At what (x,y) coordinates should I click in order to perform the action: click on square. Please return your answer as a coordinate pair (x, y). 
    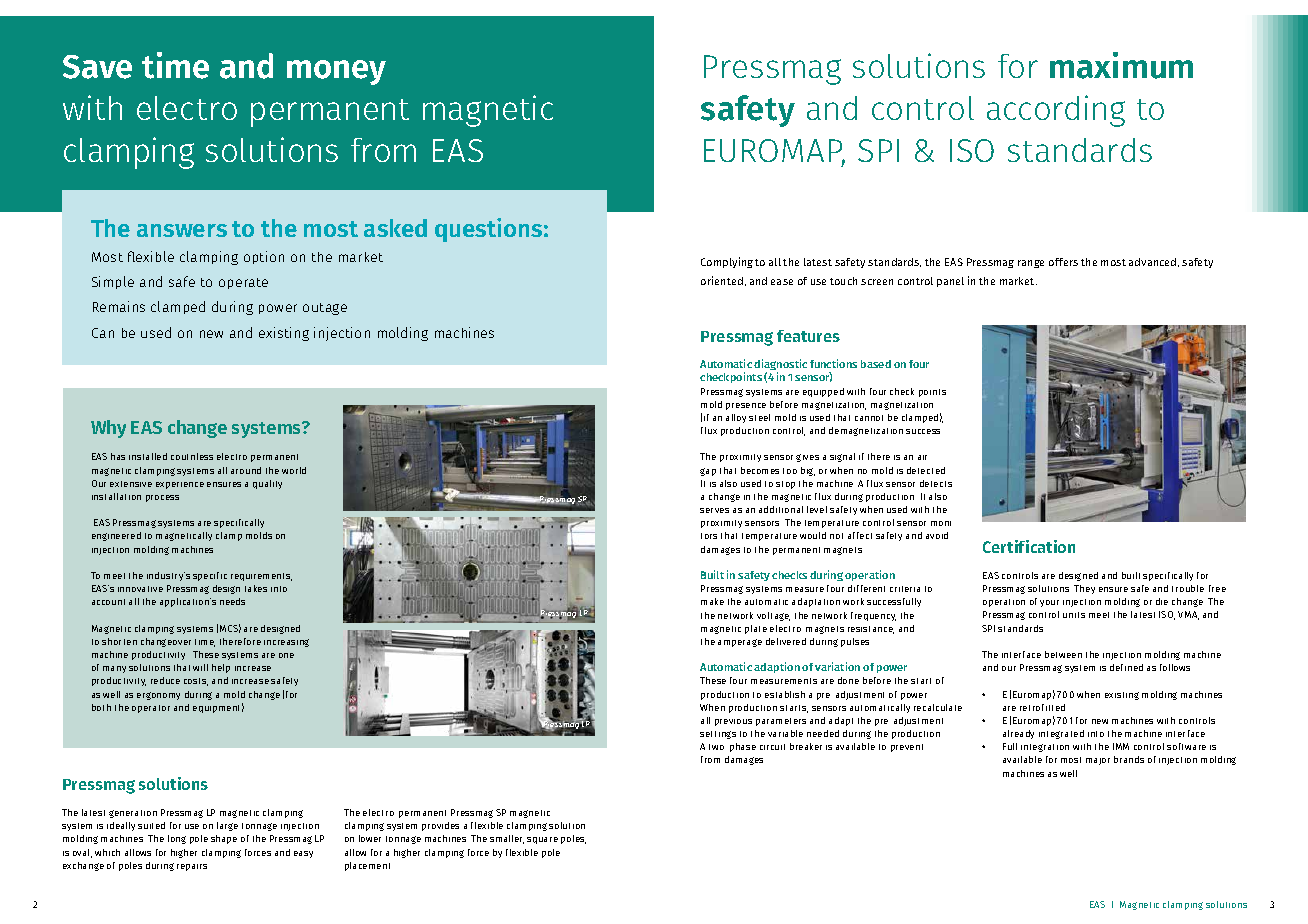
    Looking at the image, I should click on (542, 840).
